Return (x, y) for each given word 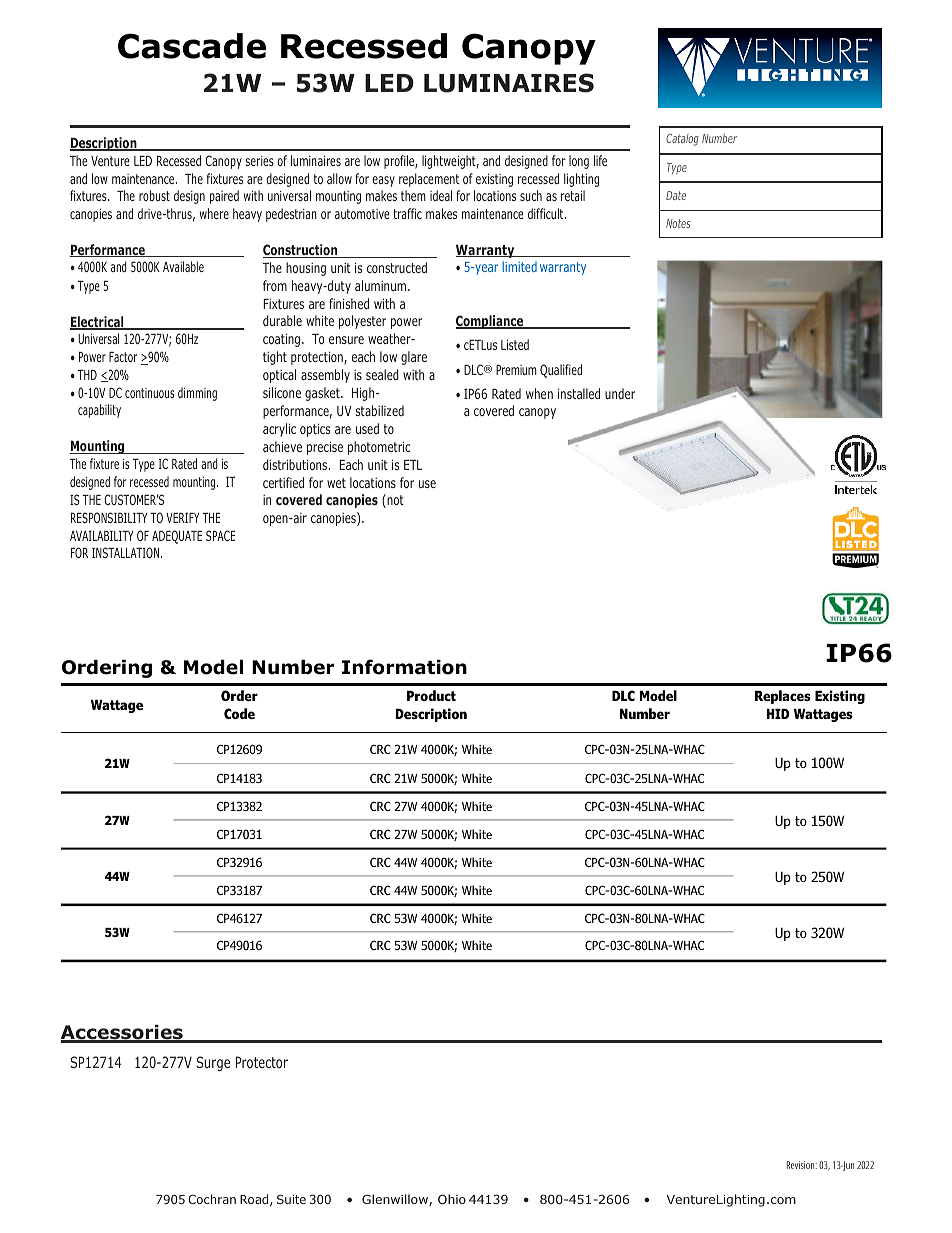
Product (431, 695)
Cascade (192, 46)
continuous (149, 393)
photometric (379, 448)
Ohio (452, 1199)
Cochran (212, 1199)
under (620, 393)
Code (239, 713)
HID (777, 714)
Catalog (682, 140)
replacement (429, 180)
